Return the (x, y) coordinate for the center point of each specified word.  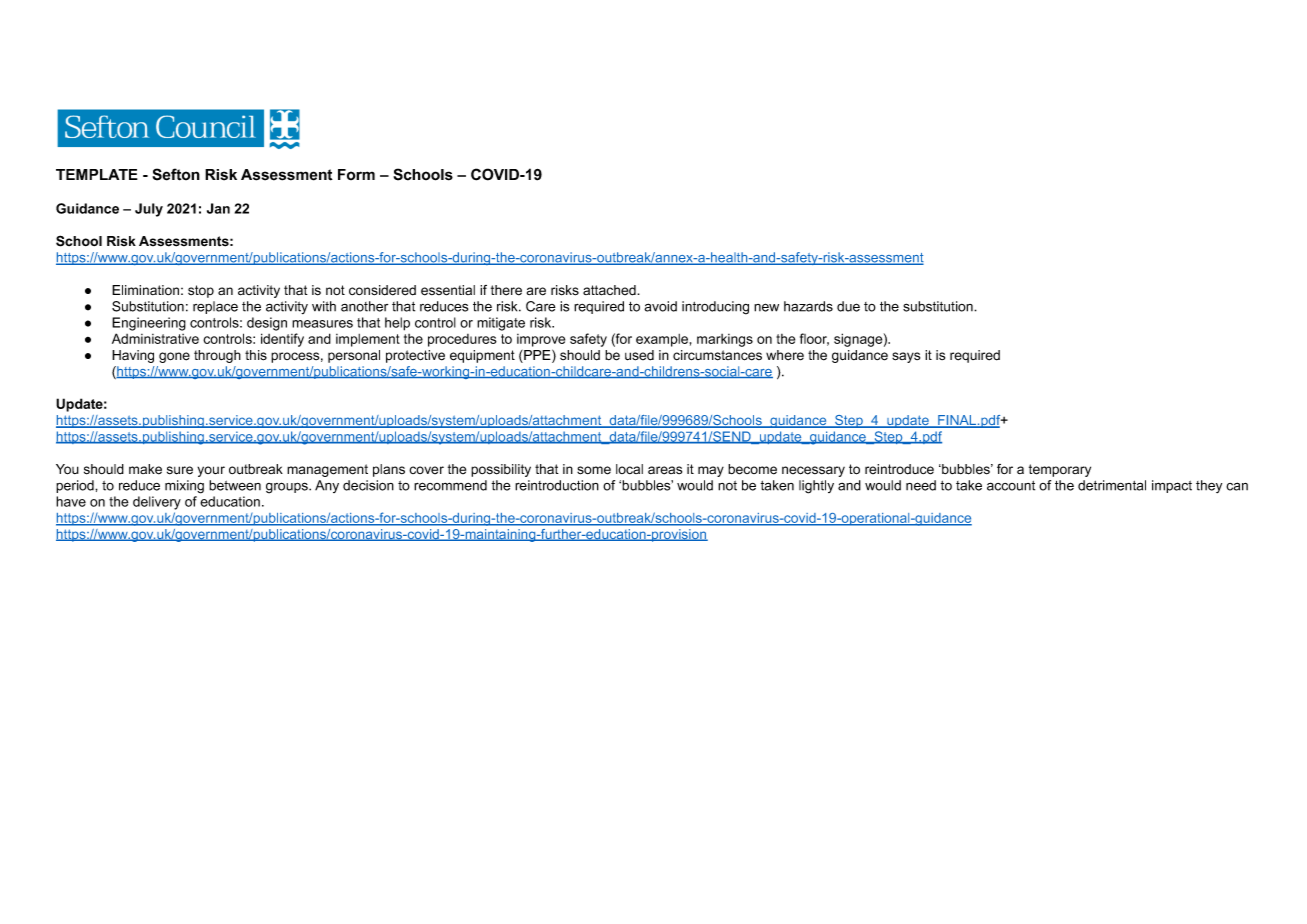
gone (174, 357)
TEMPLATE (97, 174)
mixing (184, 487)
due (848, 306)
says (906, 357)
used (639, 355)
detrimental (1112, 485)
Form (356, 174)
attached (610, 290)
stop (201, 291)
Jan (218, 208)
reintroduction (557, 485)
